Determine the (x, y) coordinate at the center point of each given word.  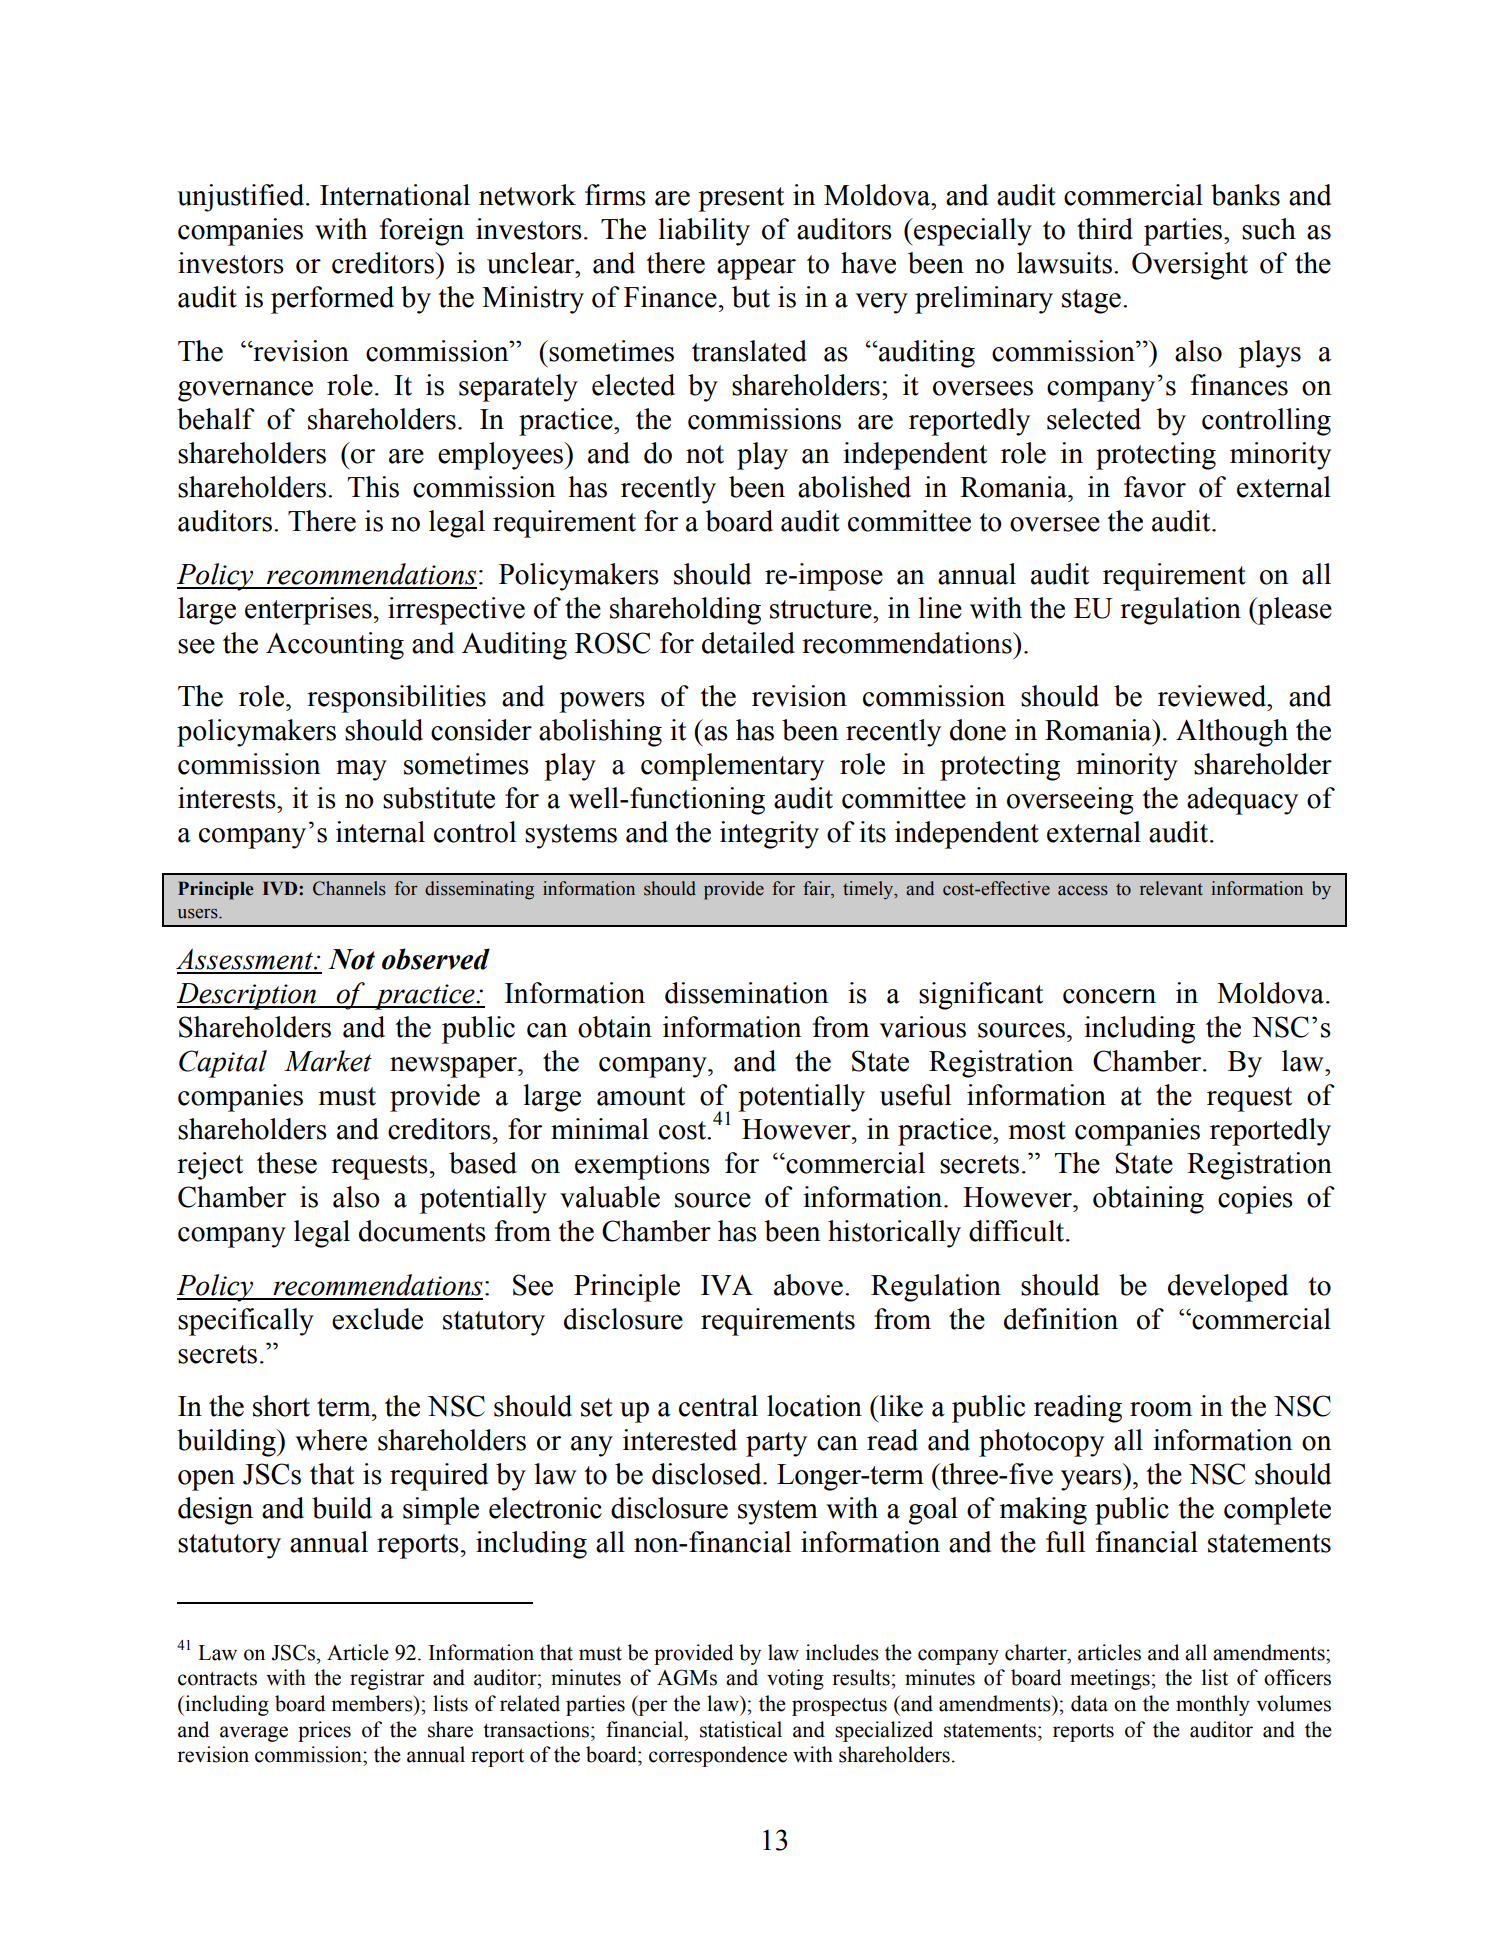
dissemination (746, 993)
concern (1109, 996)
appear (756, 269)
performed (332, 300)
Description (247, 996)
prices (324, 1731)
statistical (741, 1729)
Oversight (1190, 266)
